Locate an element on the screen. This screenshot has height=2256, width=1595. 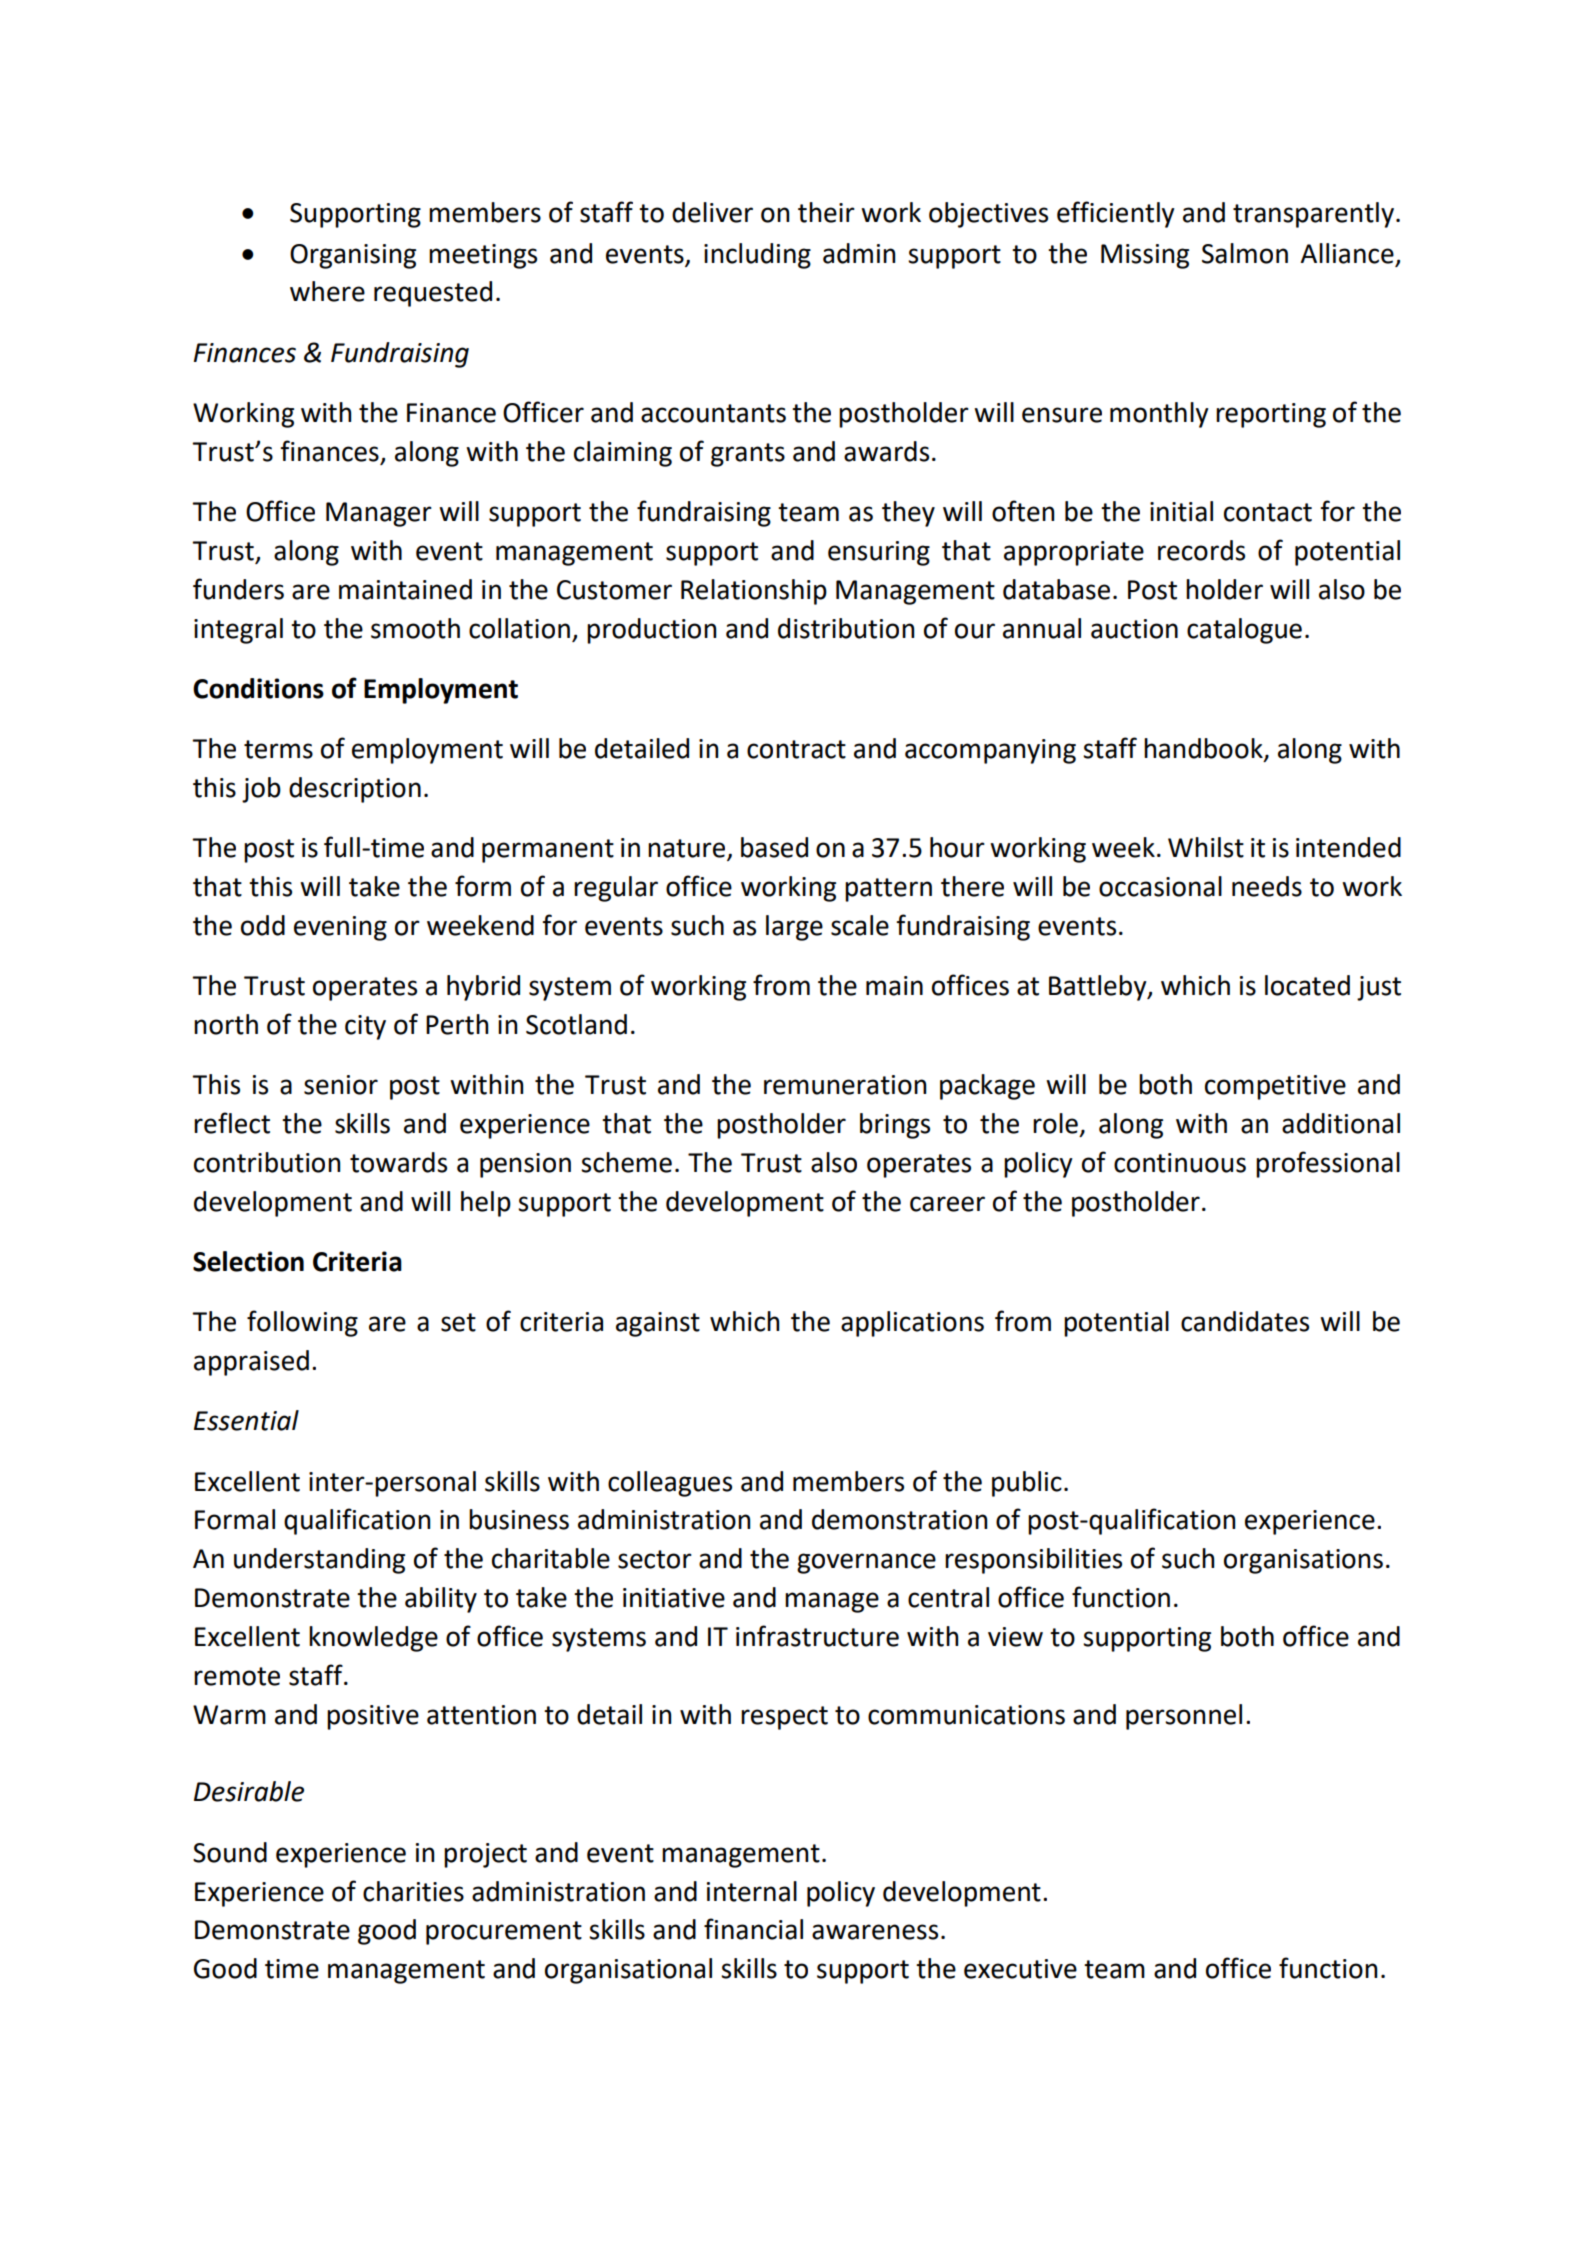
senior is located at coordinates (341, 1085).
